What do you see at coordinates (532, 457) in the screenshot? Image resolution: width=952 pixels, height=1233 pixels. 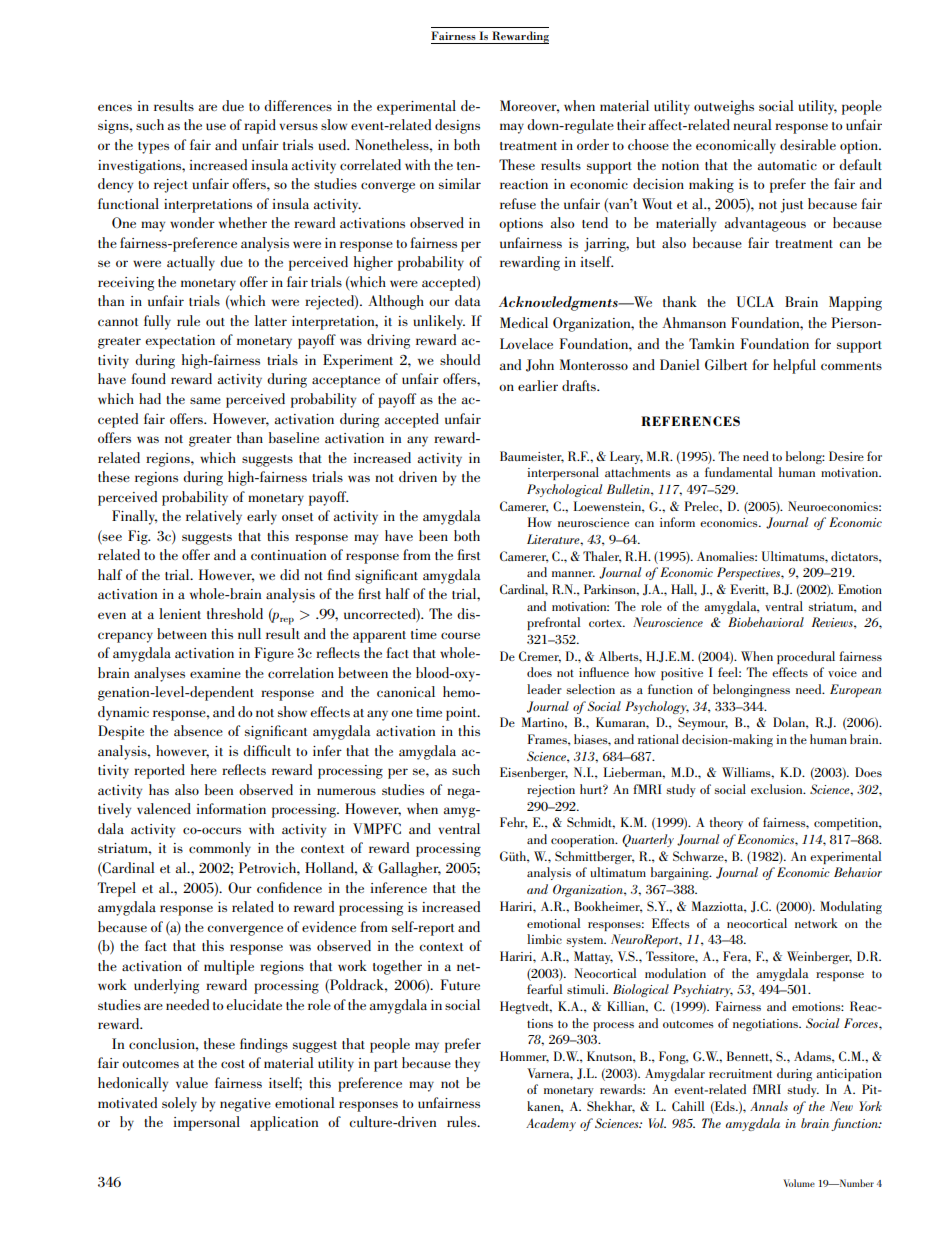 I see `Baumeister` at bounding box center [532, 457].
